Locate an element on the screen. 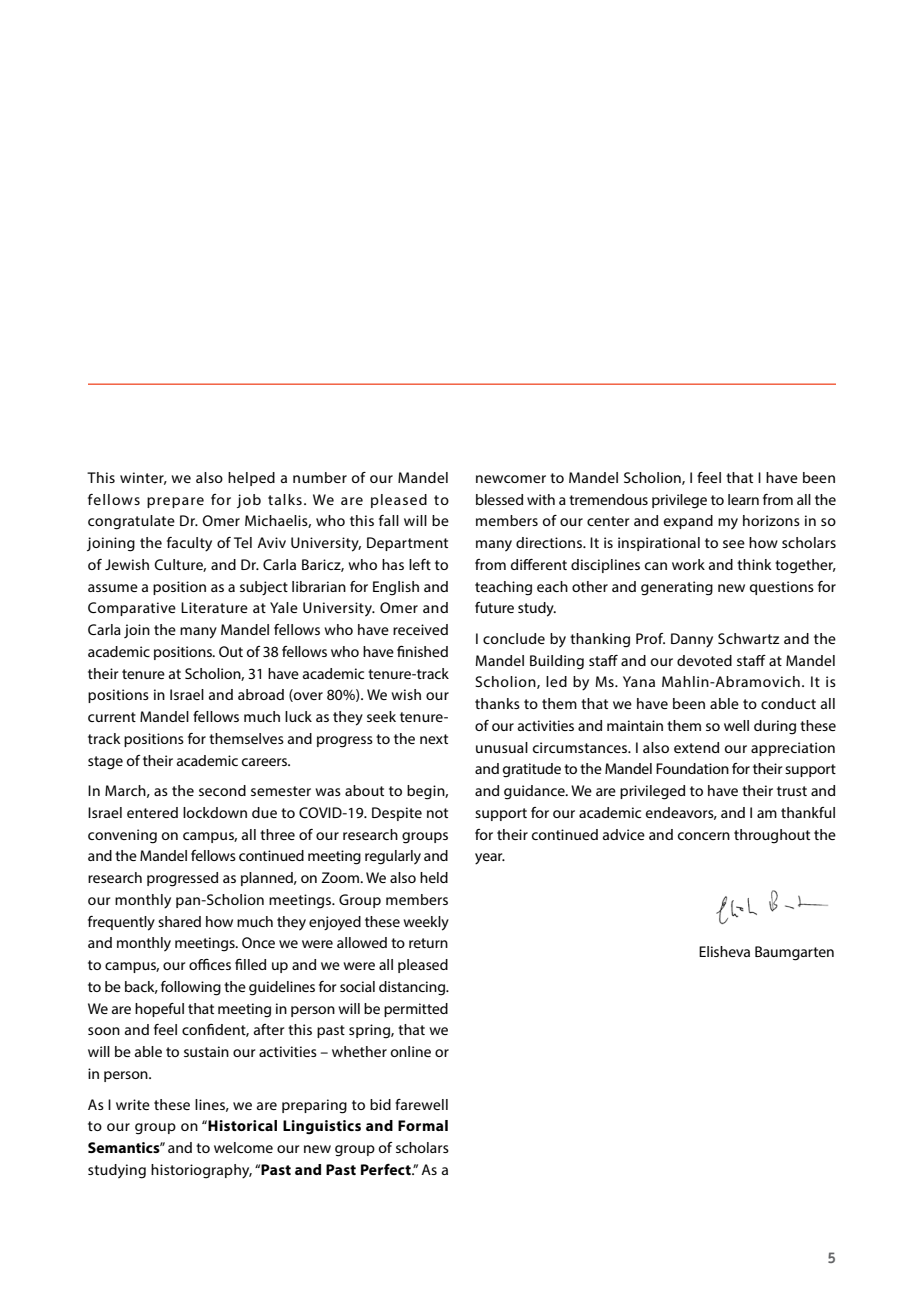 The width and height of the screenshot is (924, 1308). prepare is located at coordinates (175, 502).
